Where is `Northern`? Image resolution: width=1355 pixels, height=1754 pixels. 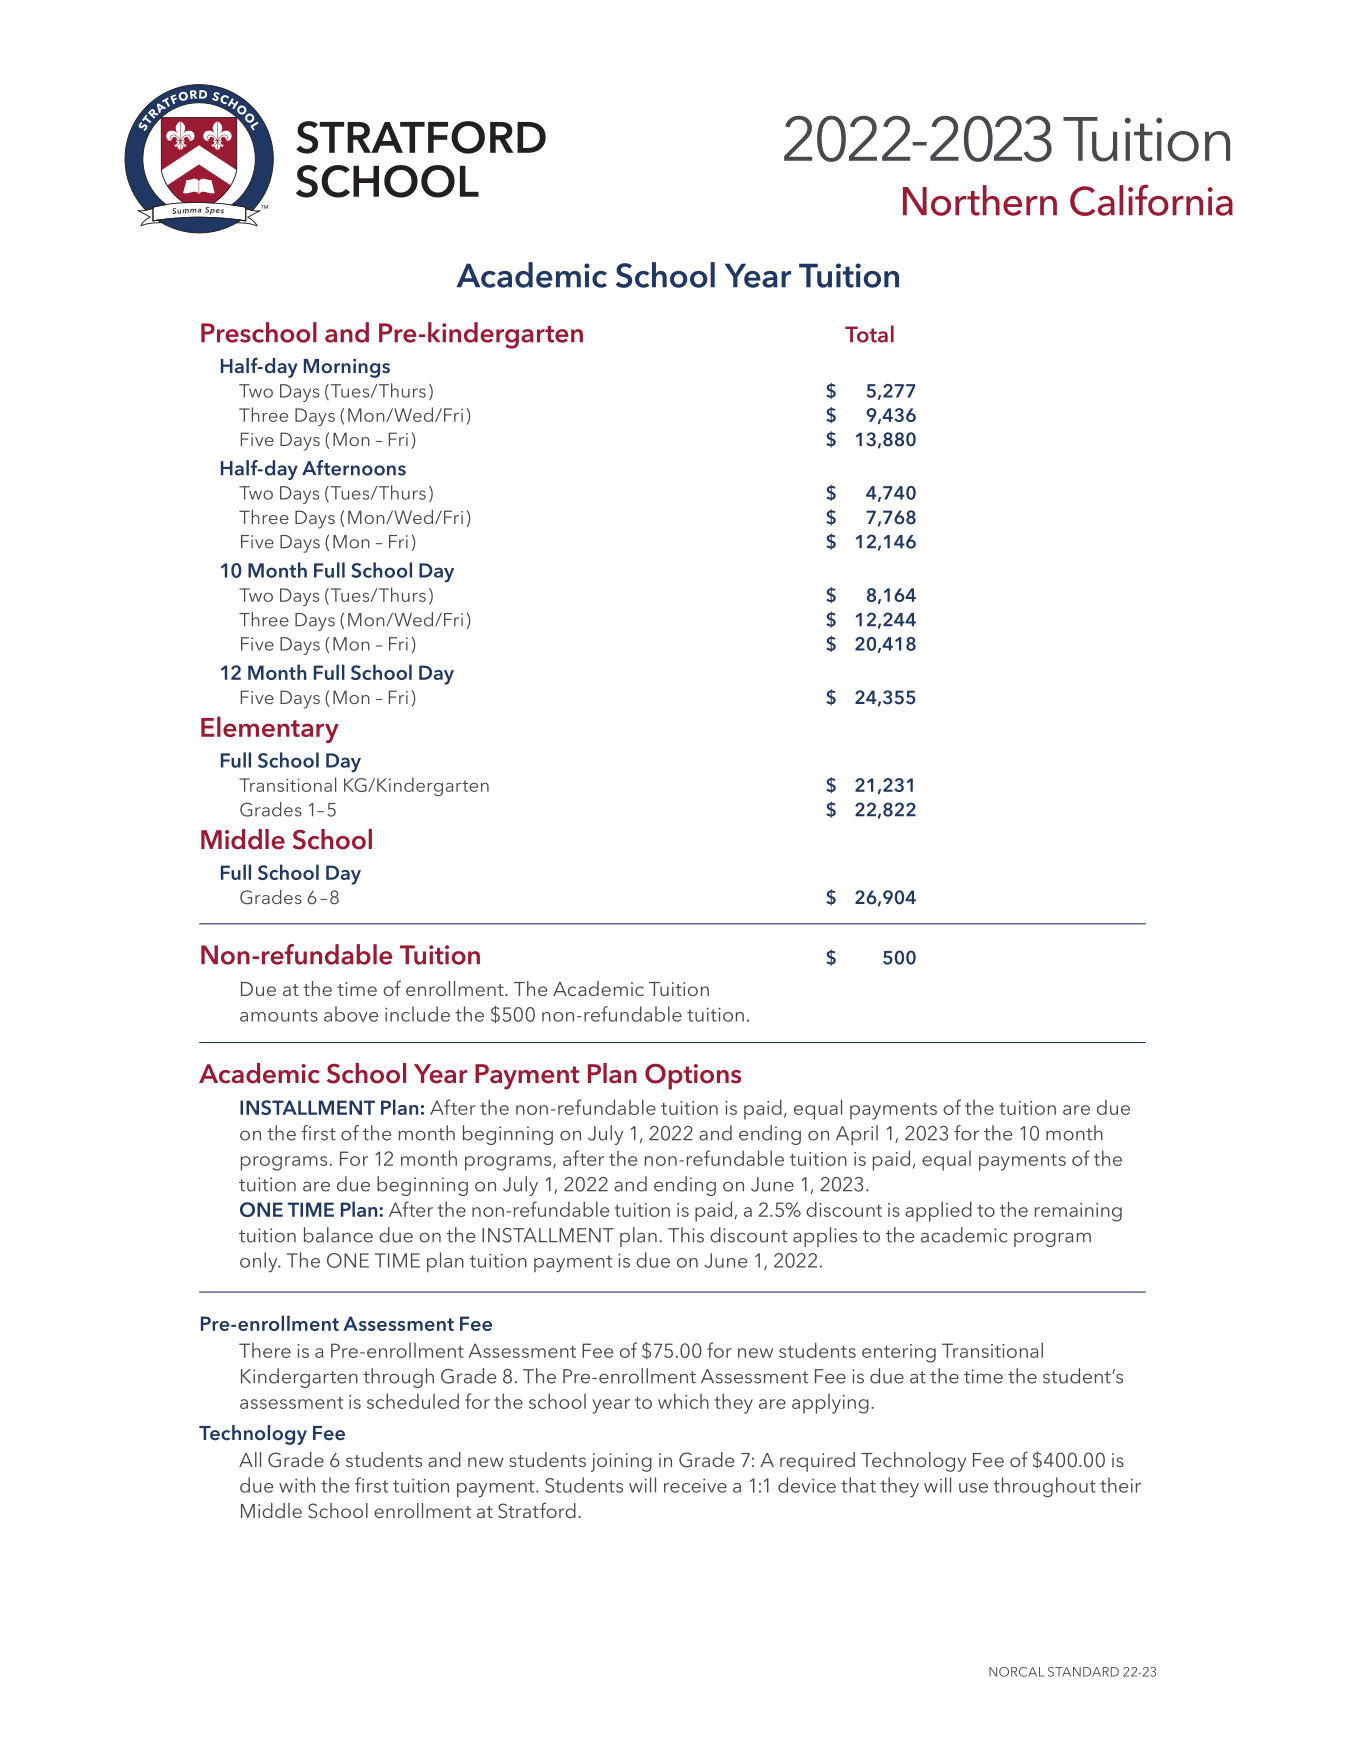
Northern is located at coordinates (980, 200).
